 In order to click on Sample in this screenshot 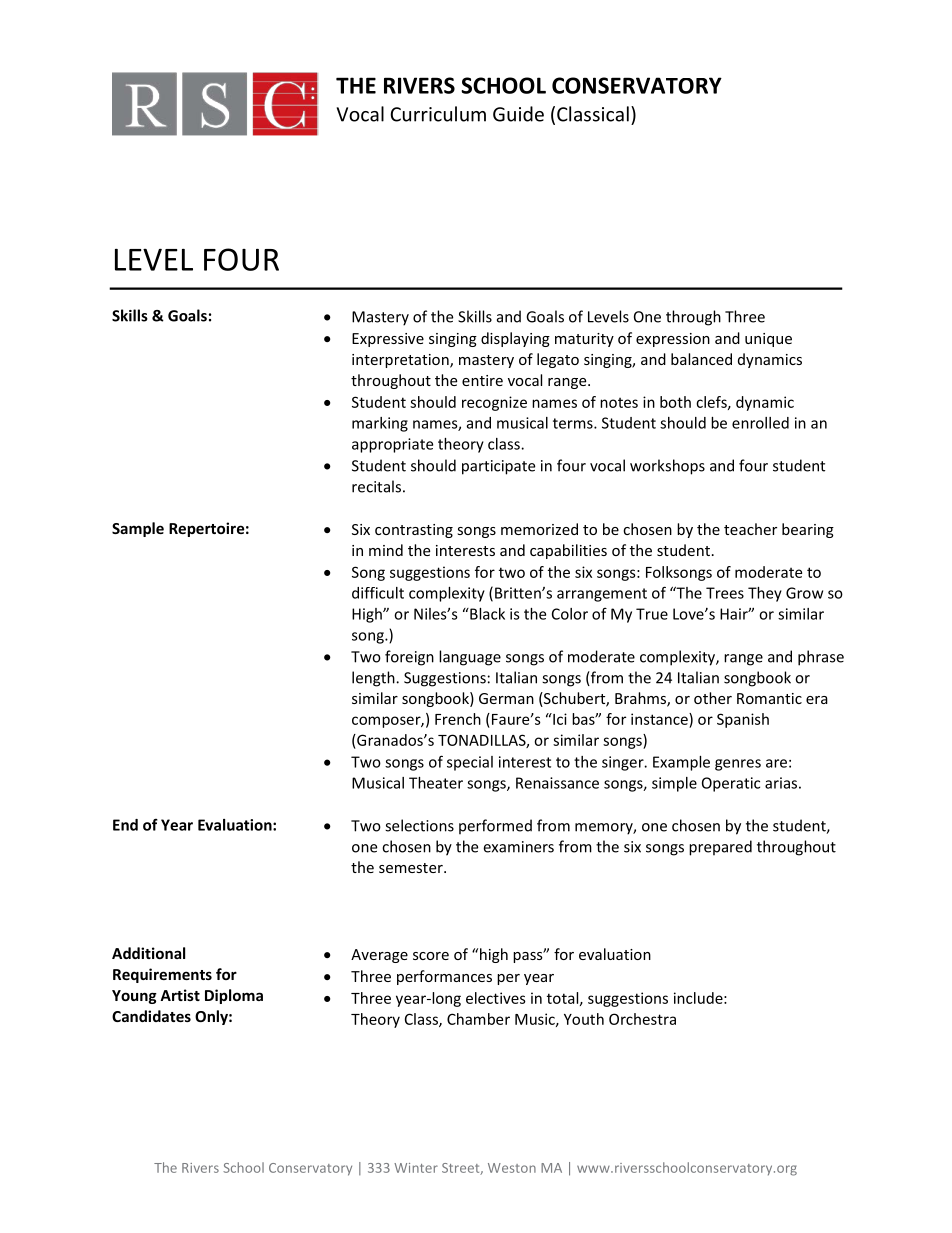, I will do `click(138, 529)`.
